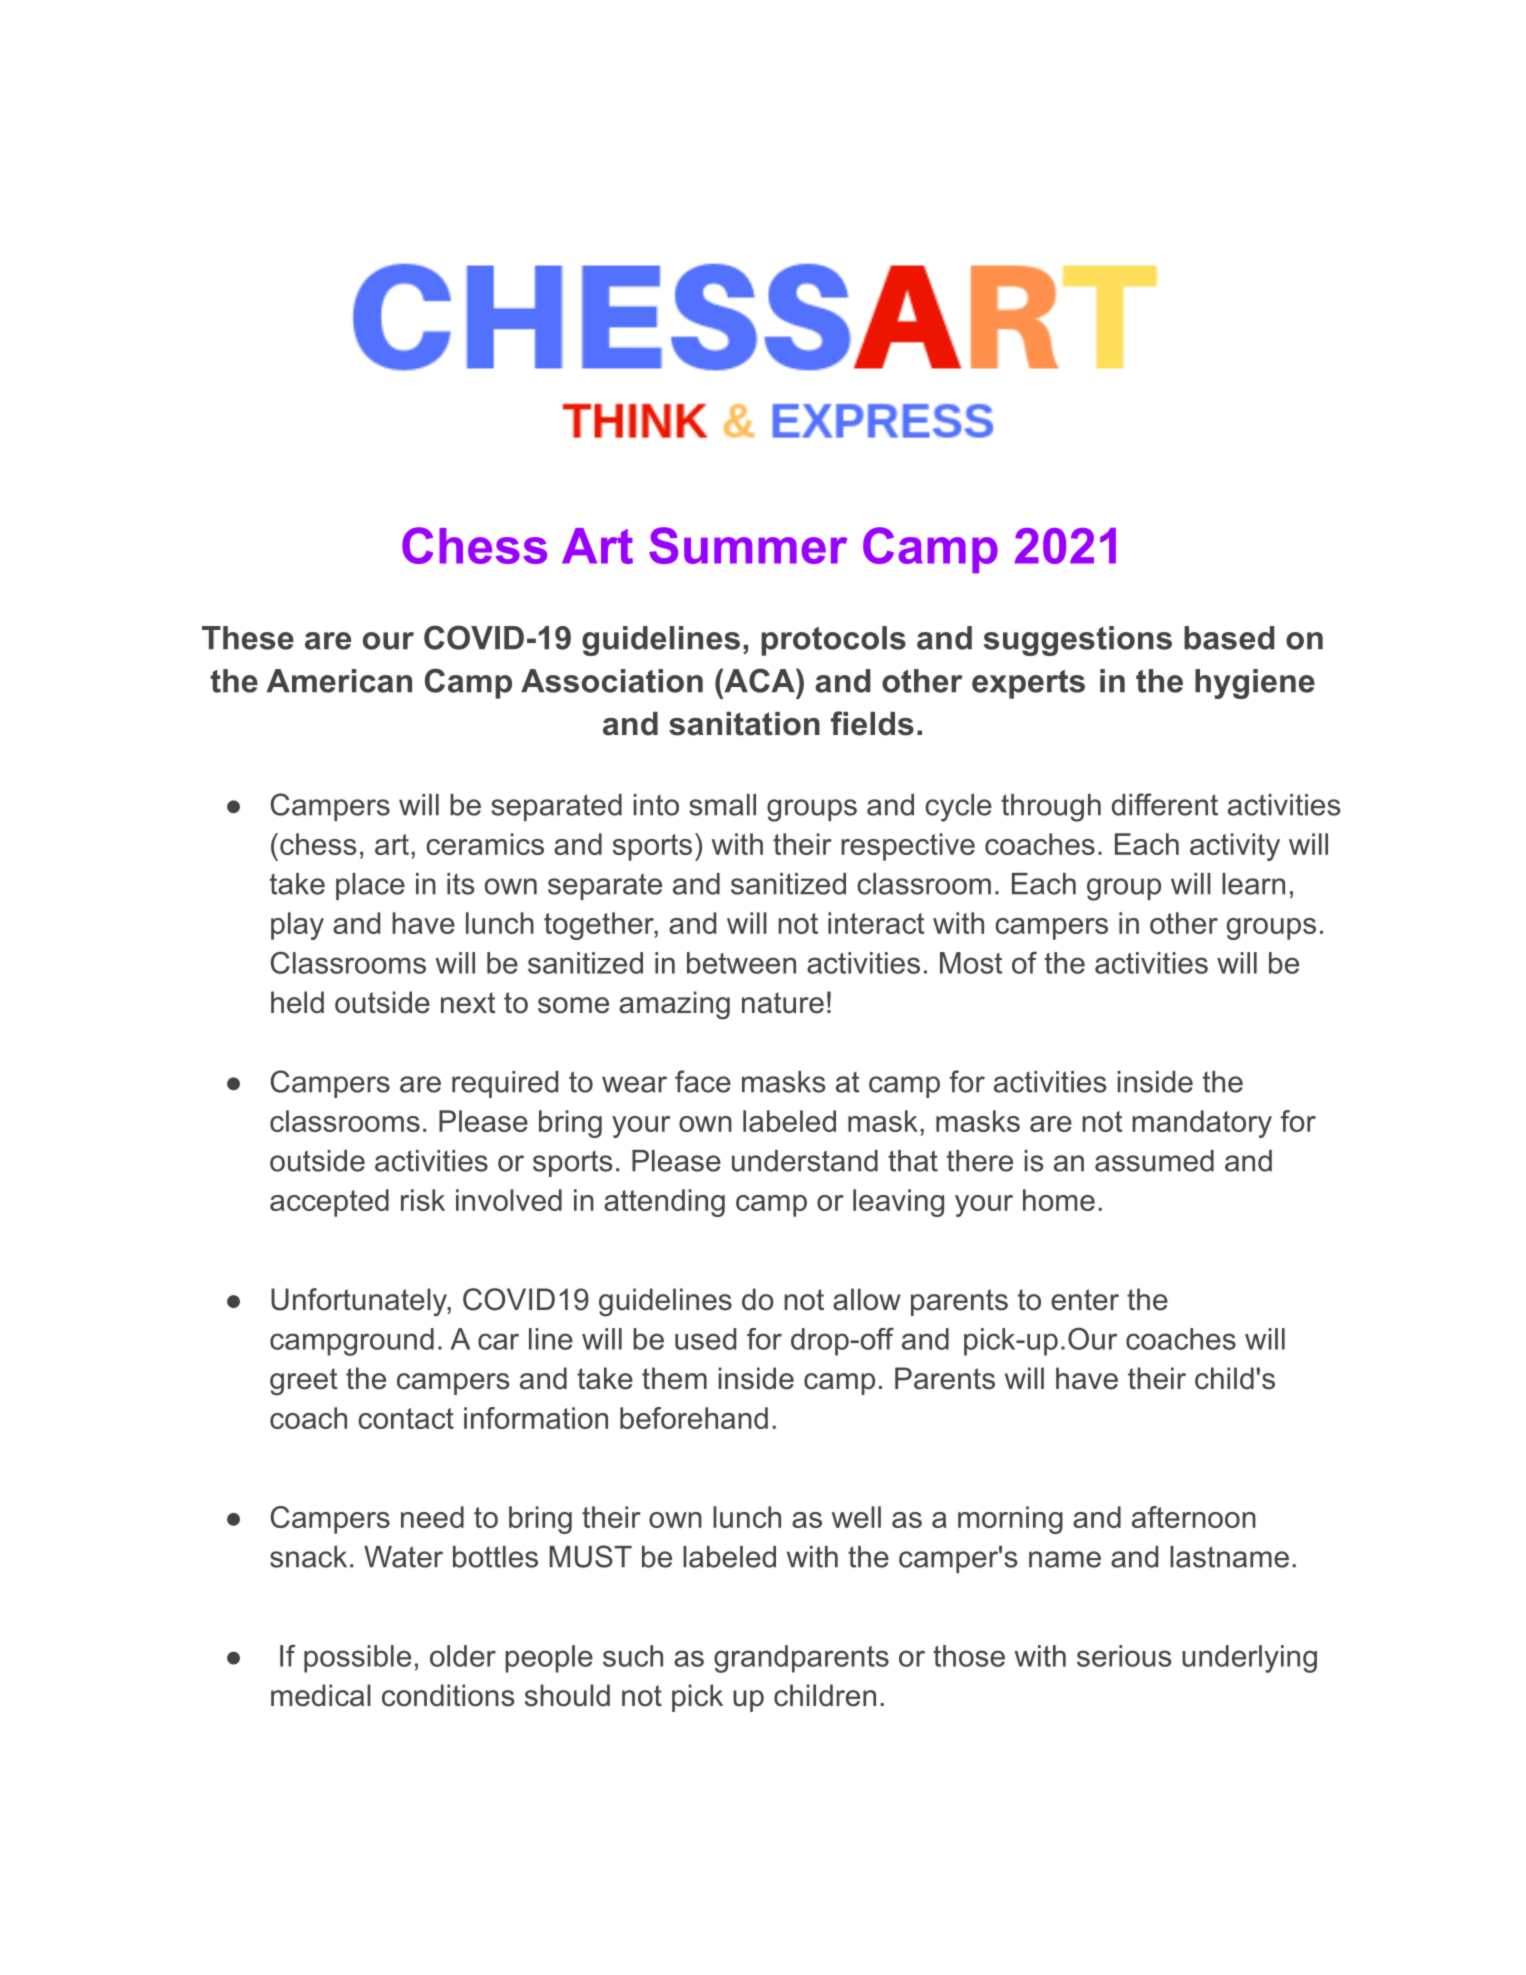 Image resolution: width=1526 pixels, height=1975 pixels. Describe the element at coordinates (633, 1656) in the document. I see `such` at that location.
